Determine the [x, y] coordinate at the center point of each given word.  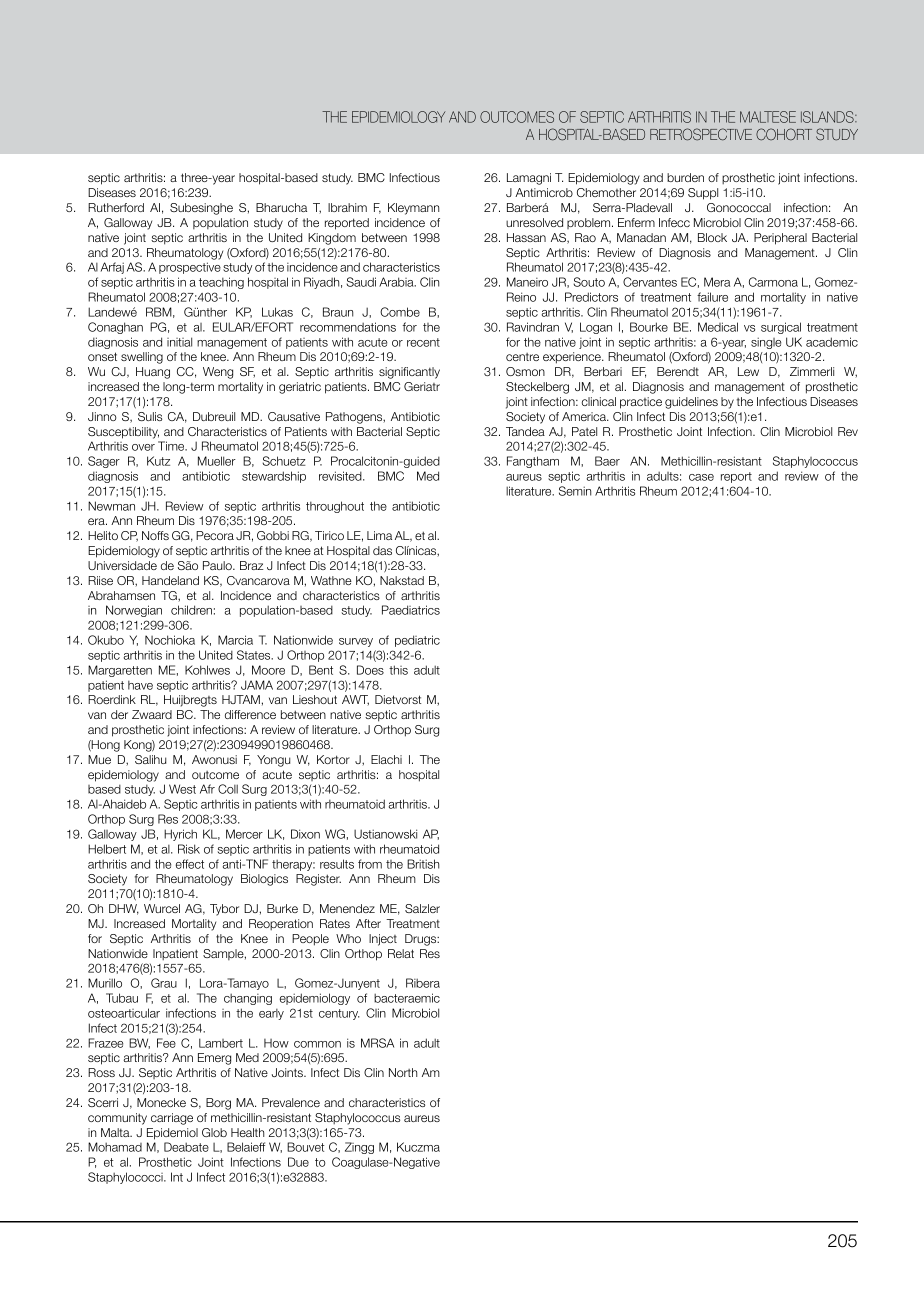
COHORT [784, 134]
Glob [214, 1132]
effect [190, 864]
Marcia [235, 640]
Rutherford [116, 207]
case [701, 477]
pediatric [417, 641]
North [403, 1072]
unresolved [534, 222]
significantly [409, 373]
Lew [748, 371]
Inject [383, 940]
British [423, 864]
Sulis [150, 416]
